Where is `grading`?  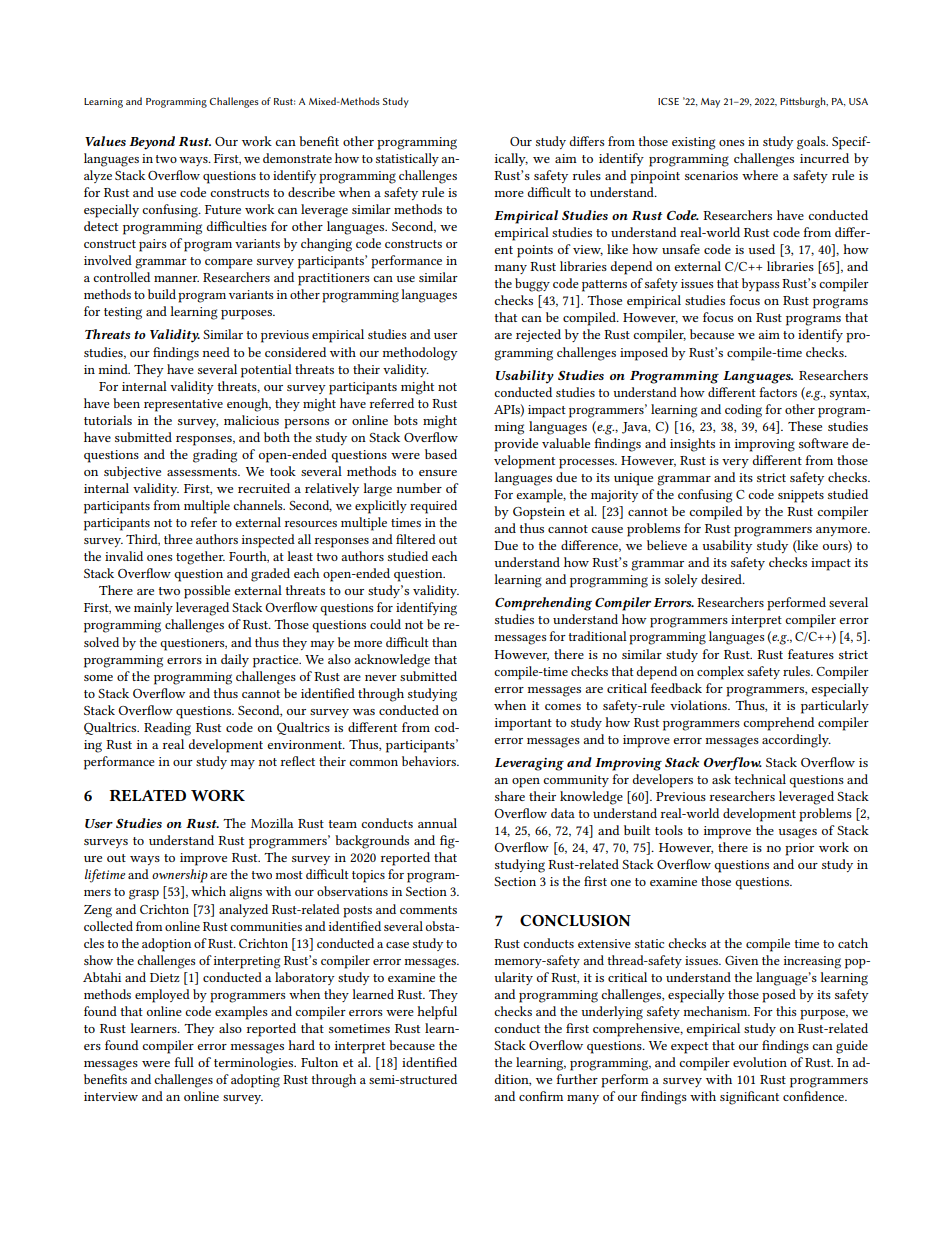 grading is located at coordinates (215, 456).
